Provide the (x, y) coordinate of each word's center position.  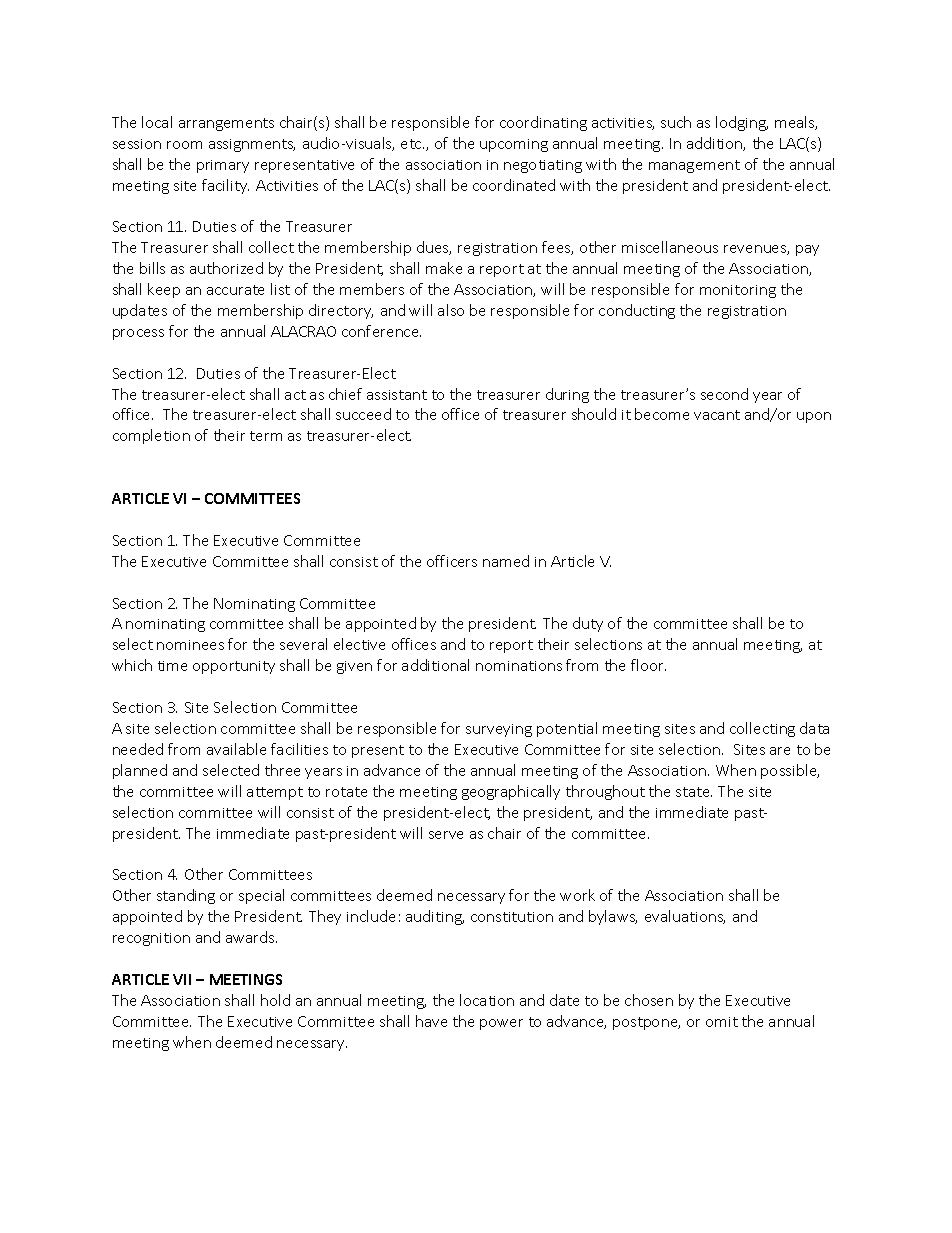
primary (223, 166)
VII (182, 979)
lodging (742, 123)
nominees (190, 645)
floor (648, 665)
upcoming (514, 145)
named (506, 561)
